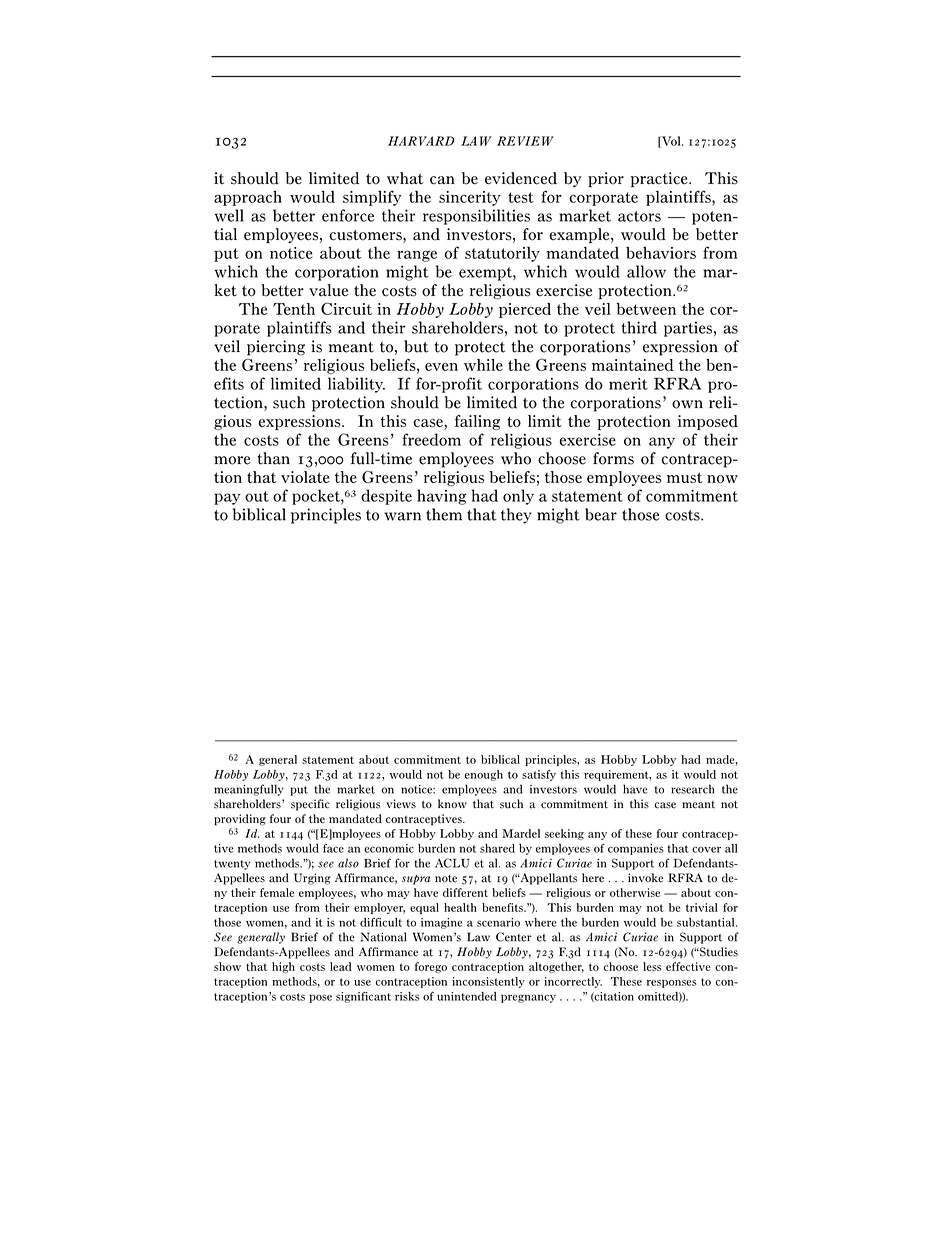 This screenshot has width=952, height=1233. Describe the element at coordinates (248, 198) in the screenshot. I see `approach` at that location.
